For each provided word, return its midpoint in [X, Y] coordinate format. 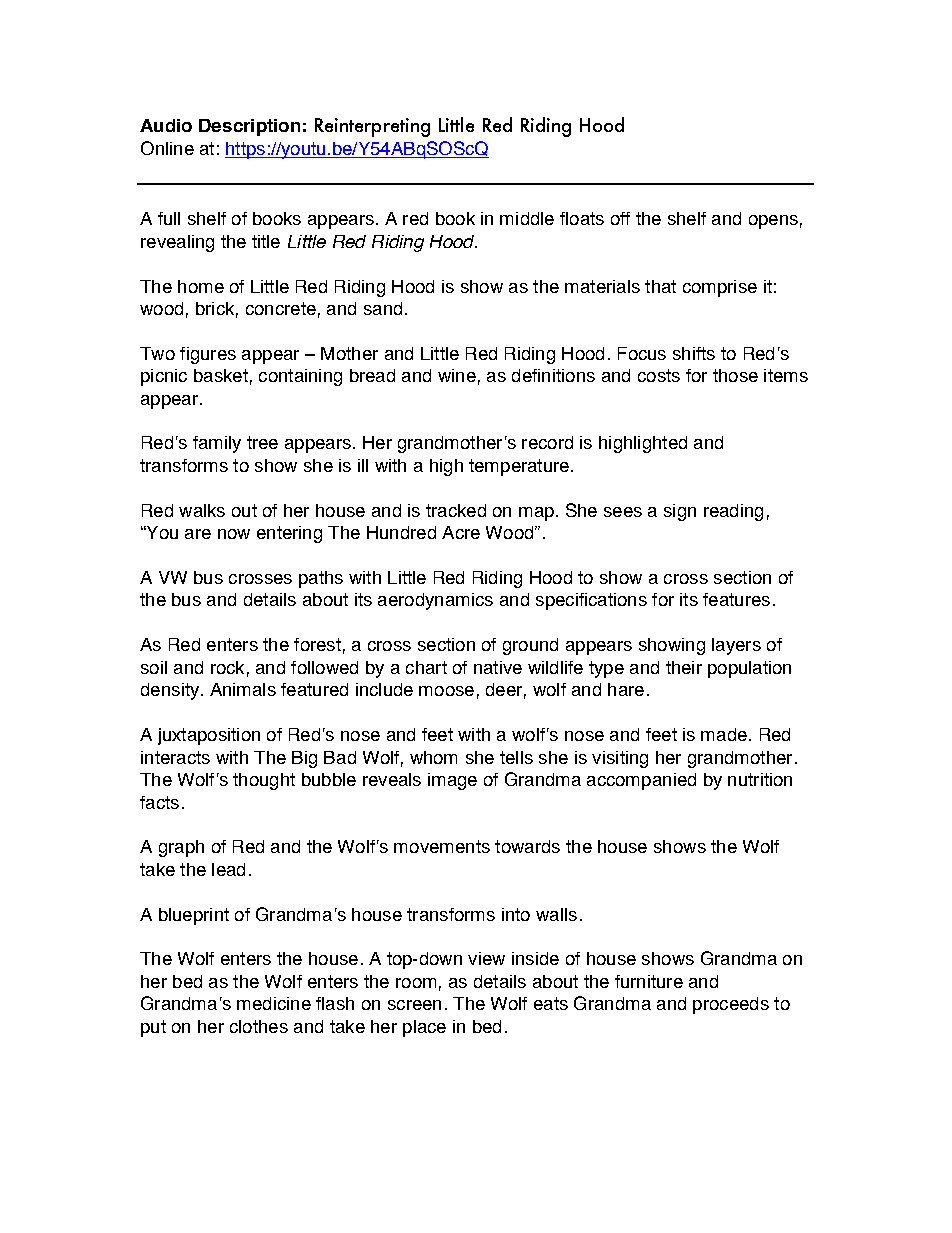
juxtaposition [209, 736]
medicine [274, 1003]
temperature [519, 467]
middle [527, 218]
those [735, 375]
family [217, 444]
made [724, 734]
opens [773, 222]
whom [433, 757]
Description [249, 127]
